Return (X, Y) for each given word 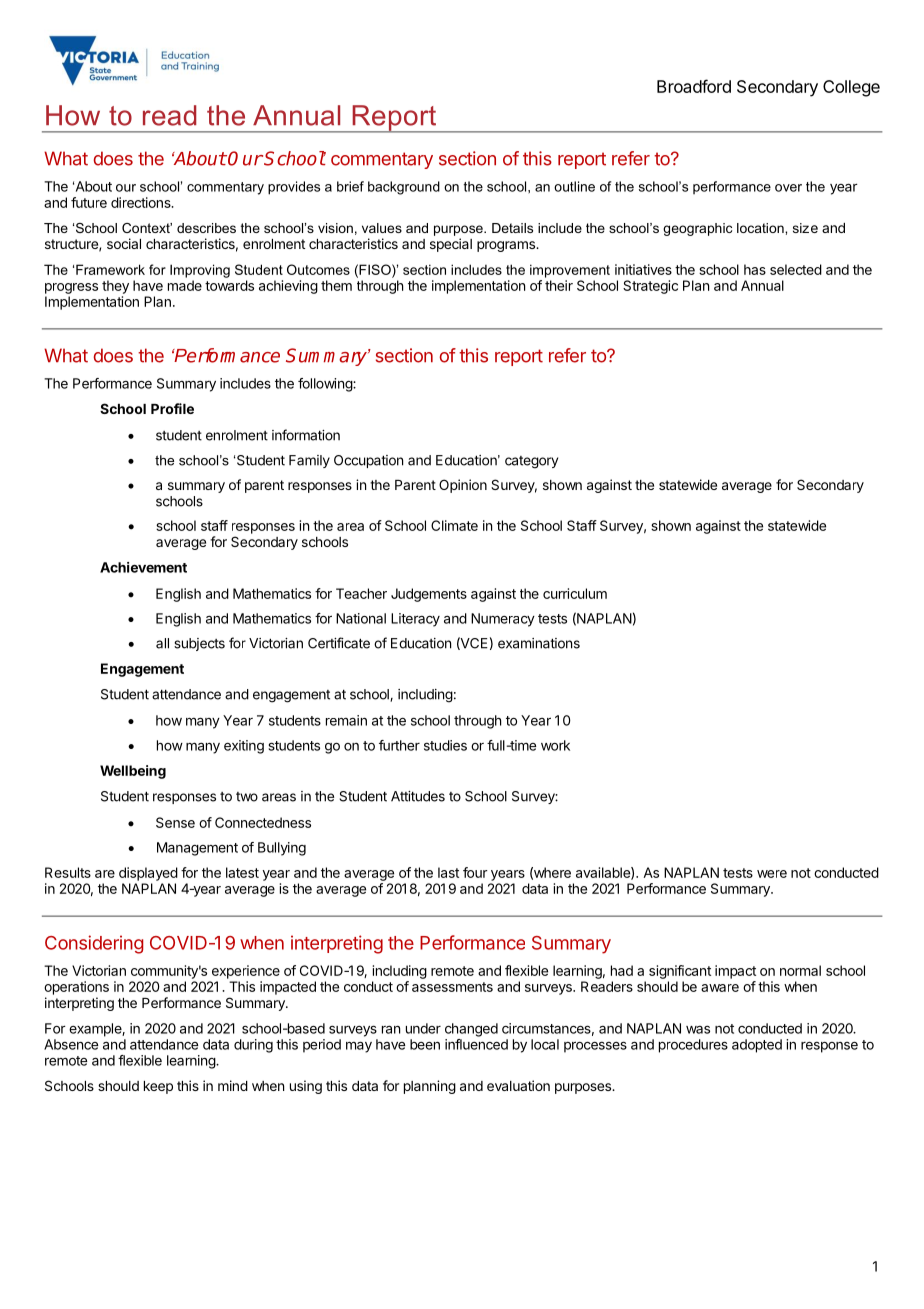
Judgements (429, 595)
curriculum (575, 593)
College (851, 88)
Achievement (143, 567)
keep (158, 1087)
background (404, 188)
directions (142, 202)
